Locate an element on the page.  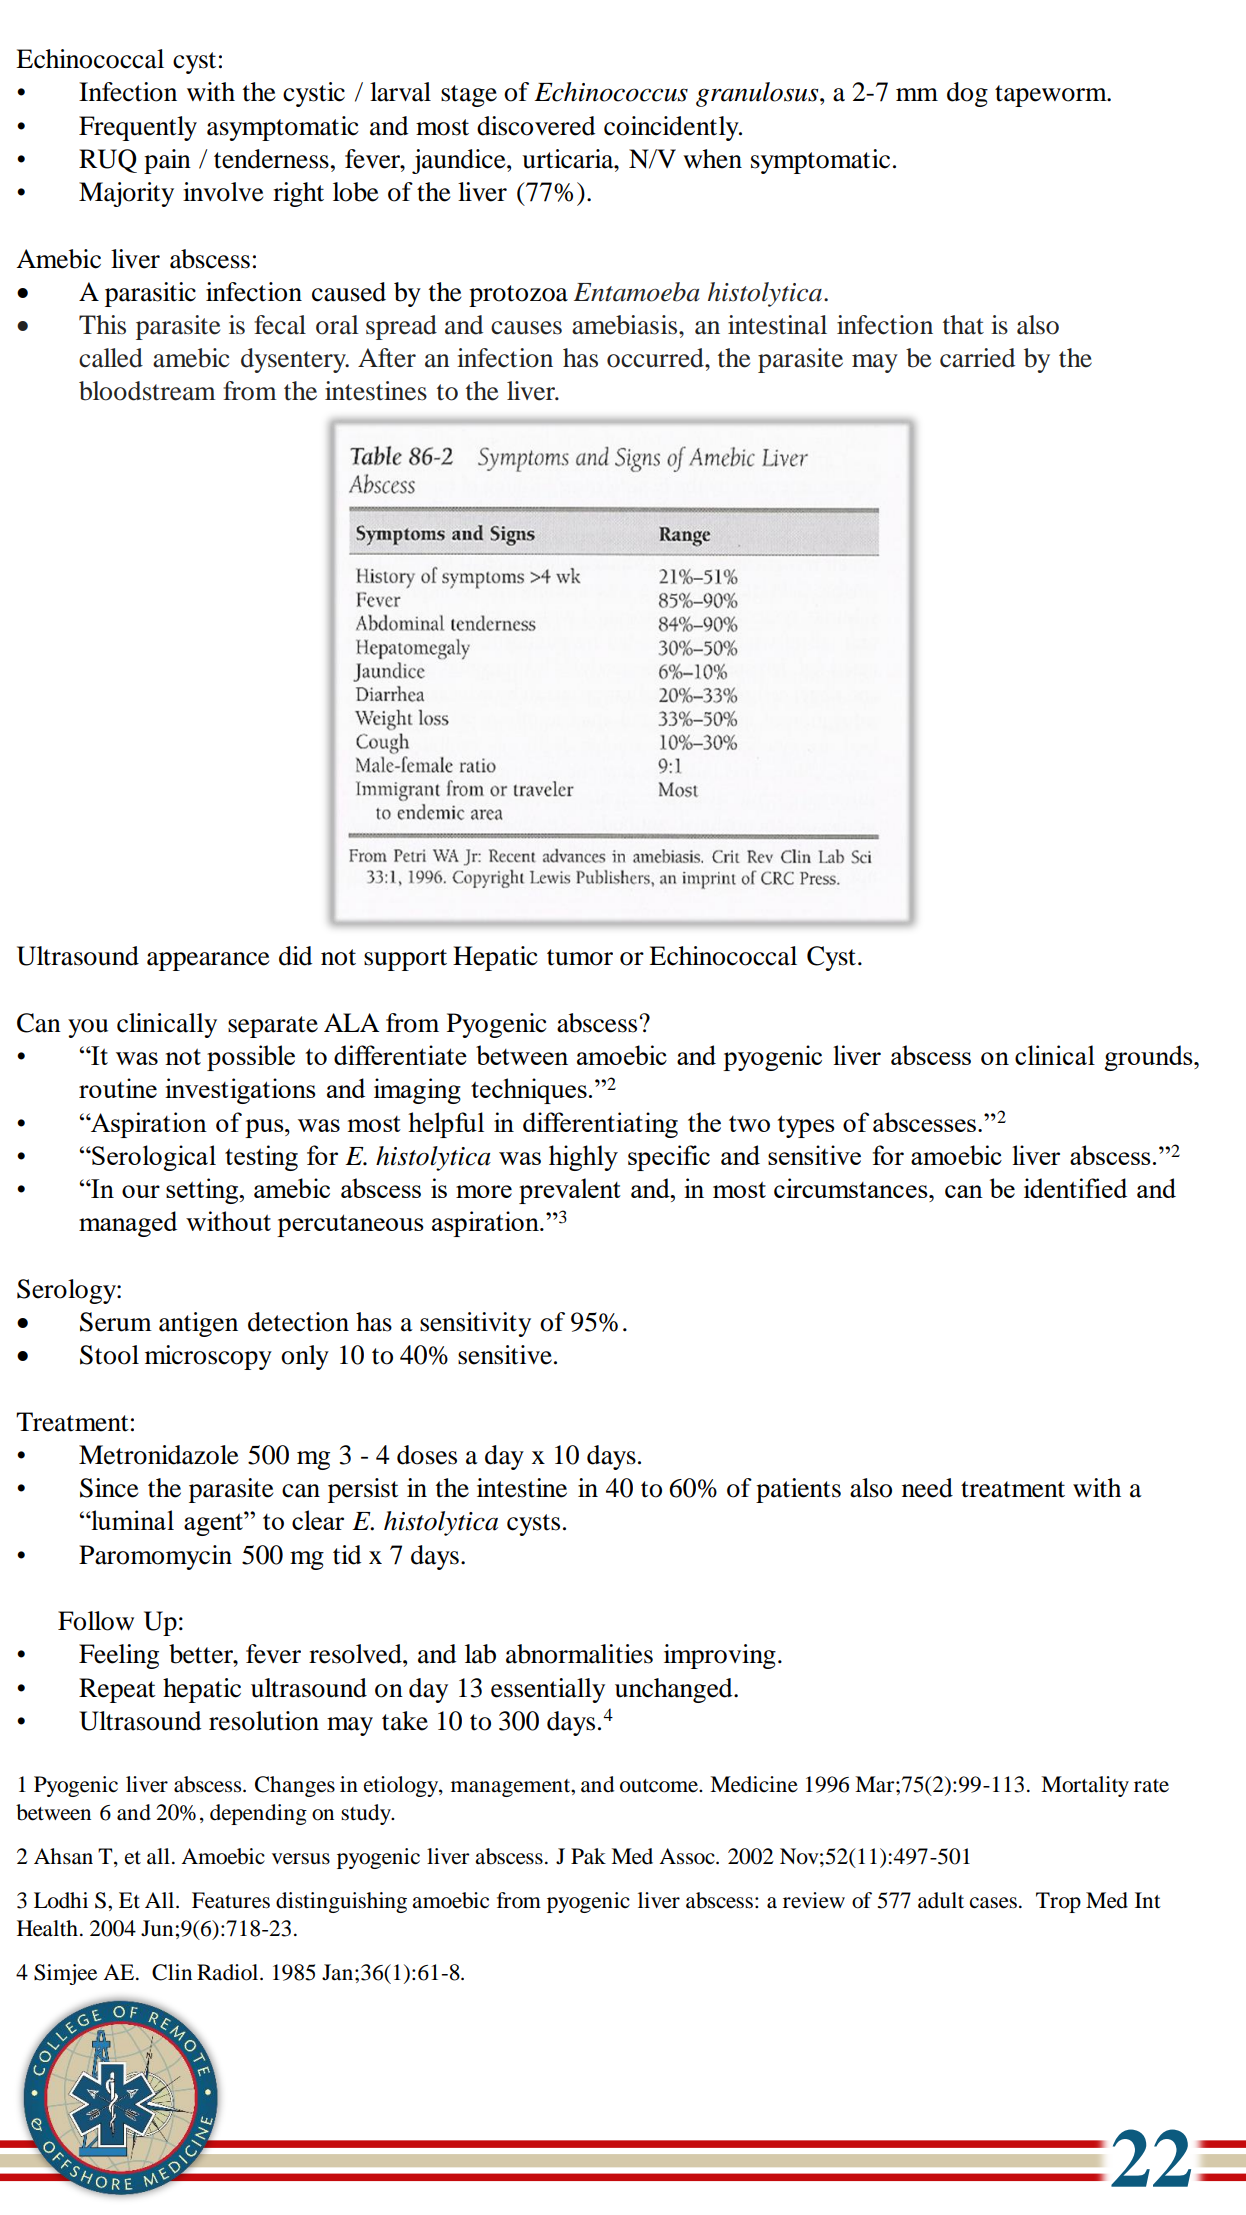
pain is located at coordinates (167, 161).
